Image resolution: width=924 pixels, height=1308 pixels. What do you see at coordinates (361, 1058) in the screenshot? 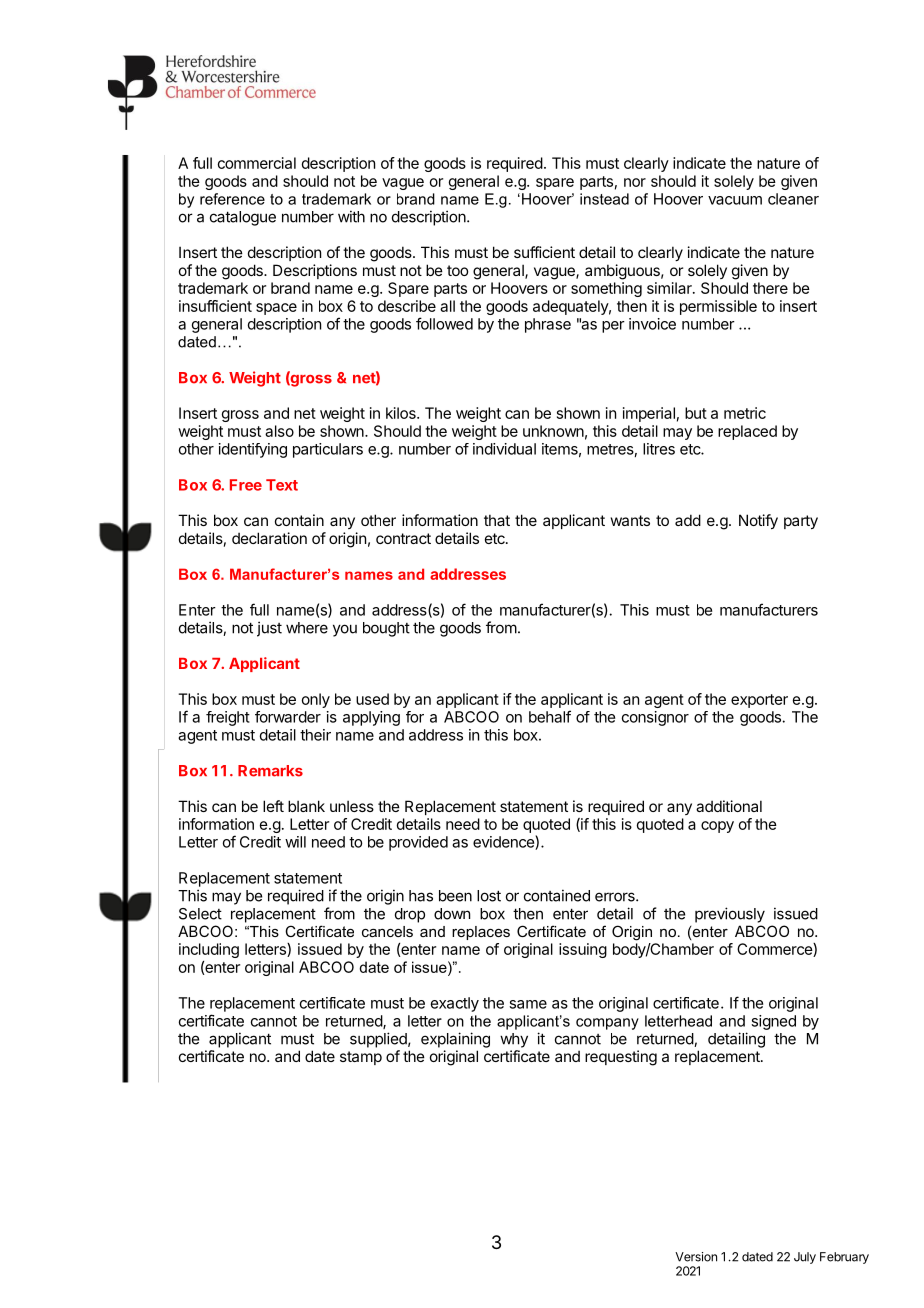
I see `stamp` at bounding box center [361, 1058].
